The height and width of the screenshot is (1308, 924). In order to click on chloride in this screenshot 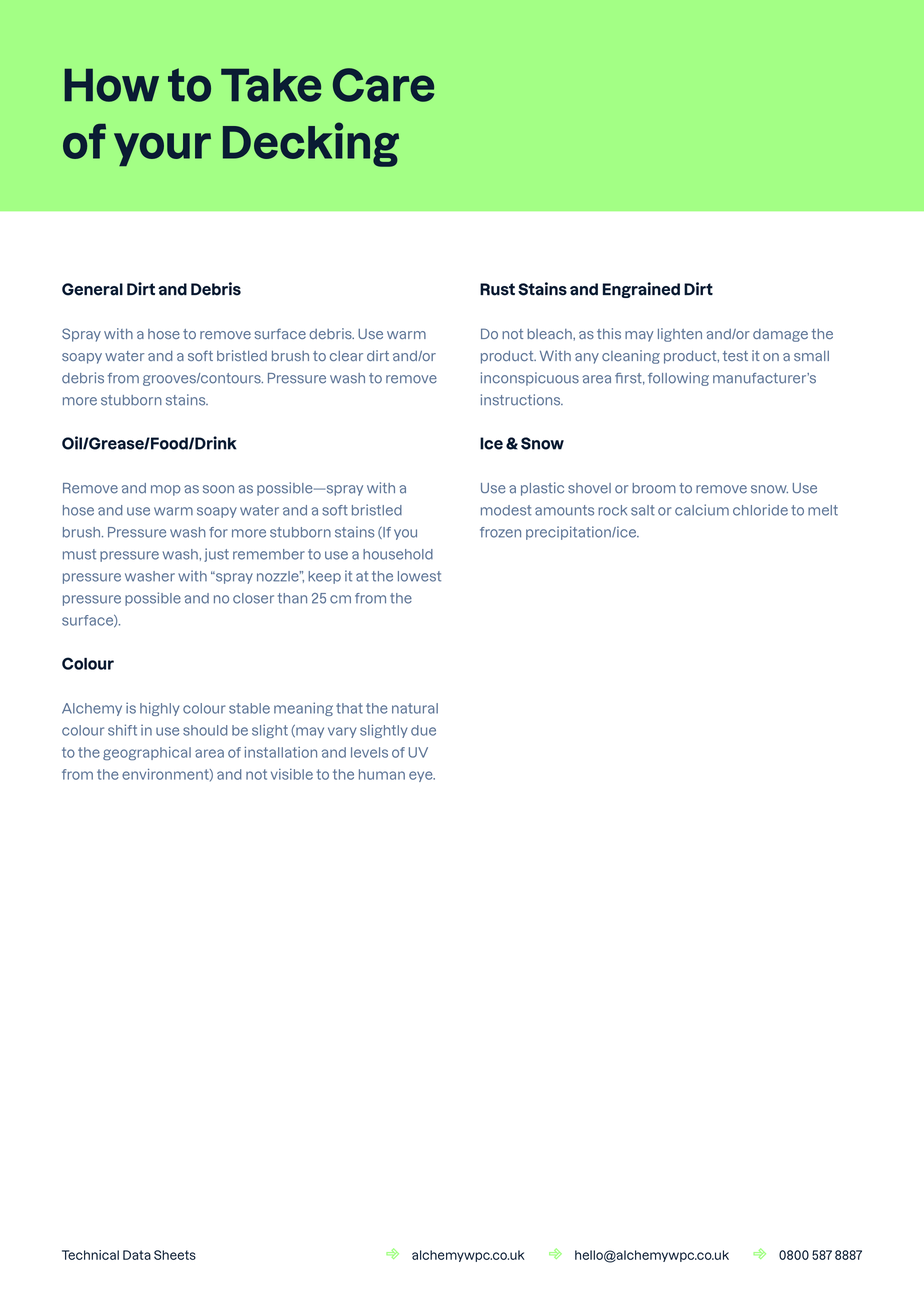, I will do `click(760, 510)`.
